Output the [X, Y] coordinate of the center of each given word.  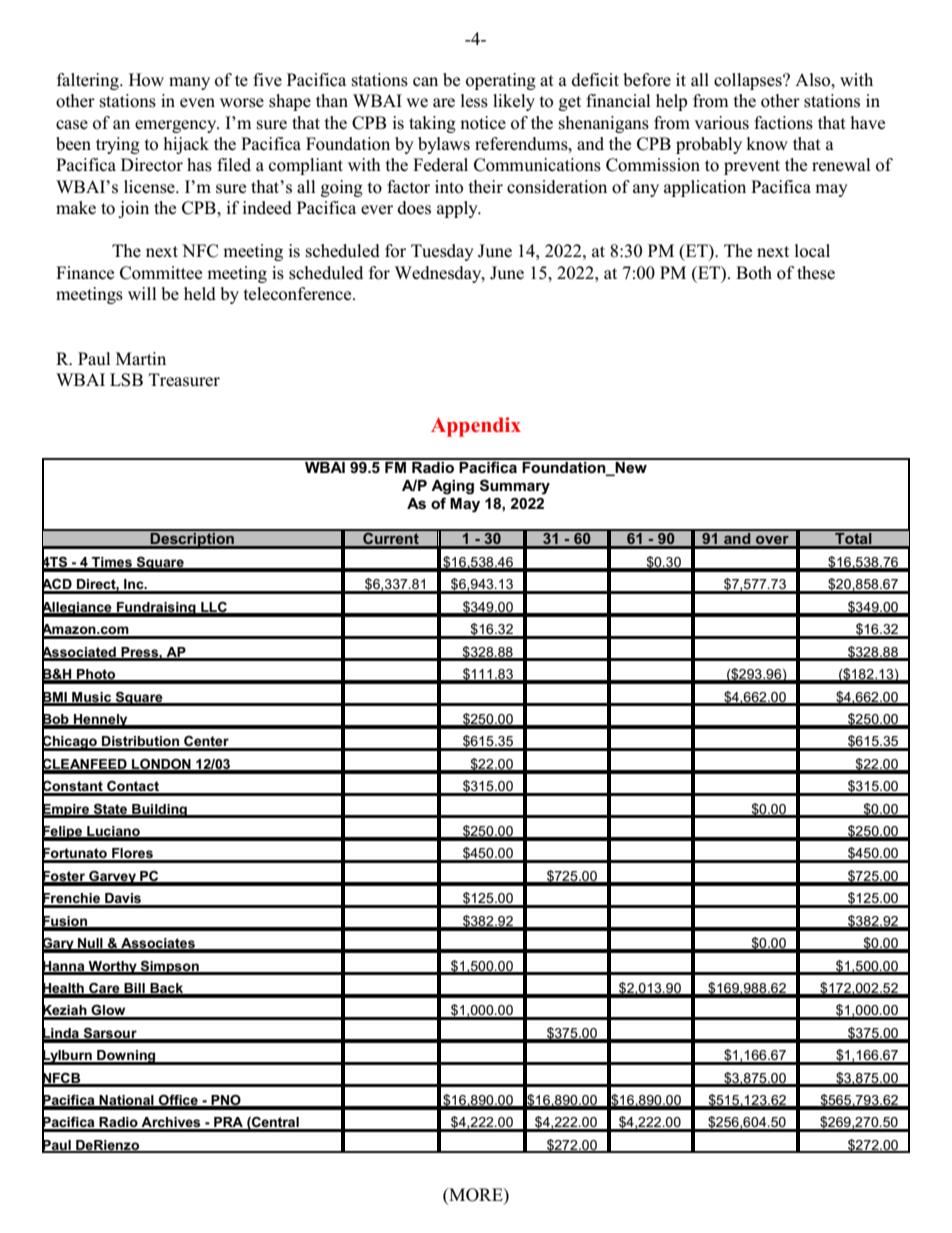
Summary [515, 487]
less [474, 101]
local [812, 251]
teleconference [299, 294]
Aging [452, 487]
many [189, 83]
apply [458, 209]
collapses [749, 81]
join [133, 209]
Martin [141, 358]
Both [754, 273]
